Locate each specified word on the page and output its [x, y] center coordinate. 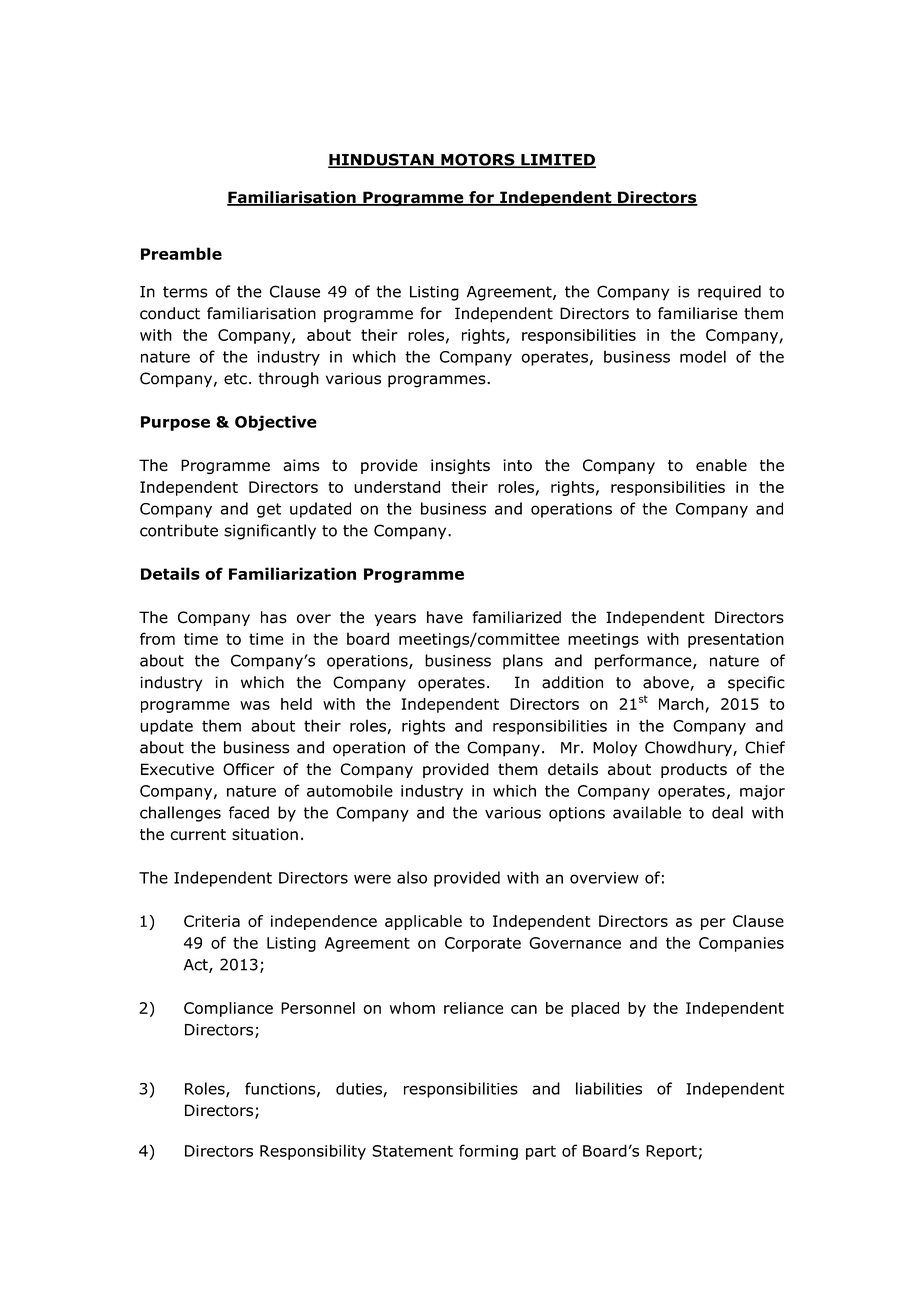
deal [727, 812]
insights [460, 466]
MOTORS [478, 160]
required [729, 293]
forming [488, 1152]
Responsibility [313, 1152]
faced [249, 812]
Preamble [181, 253]
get [269, 510]
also [412, 877]
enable [721, 465]
